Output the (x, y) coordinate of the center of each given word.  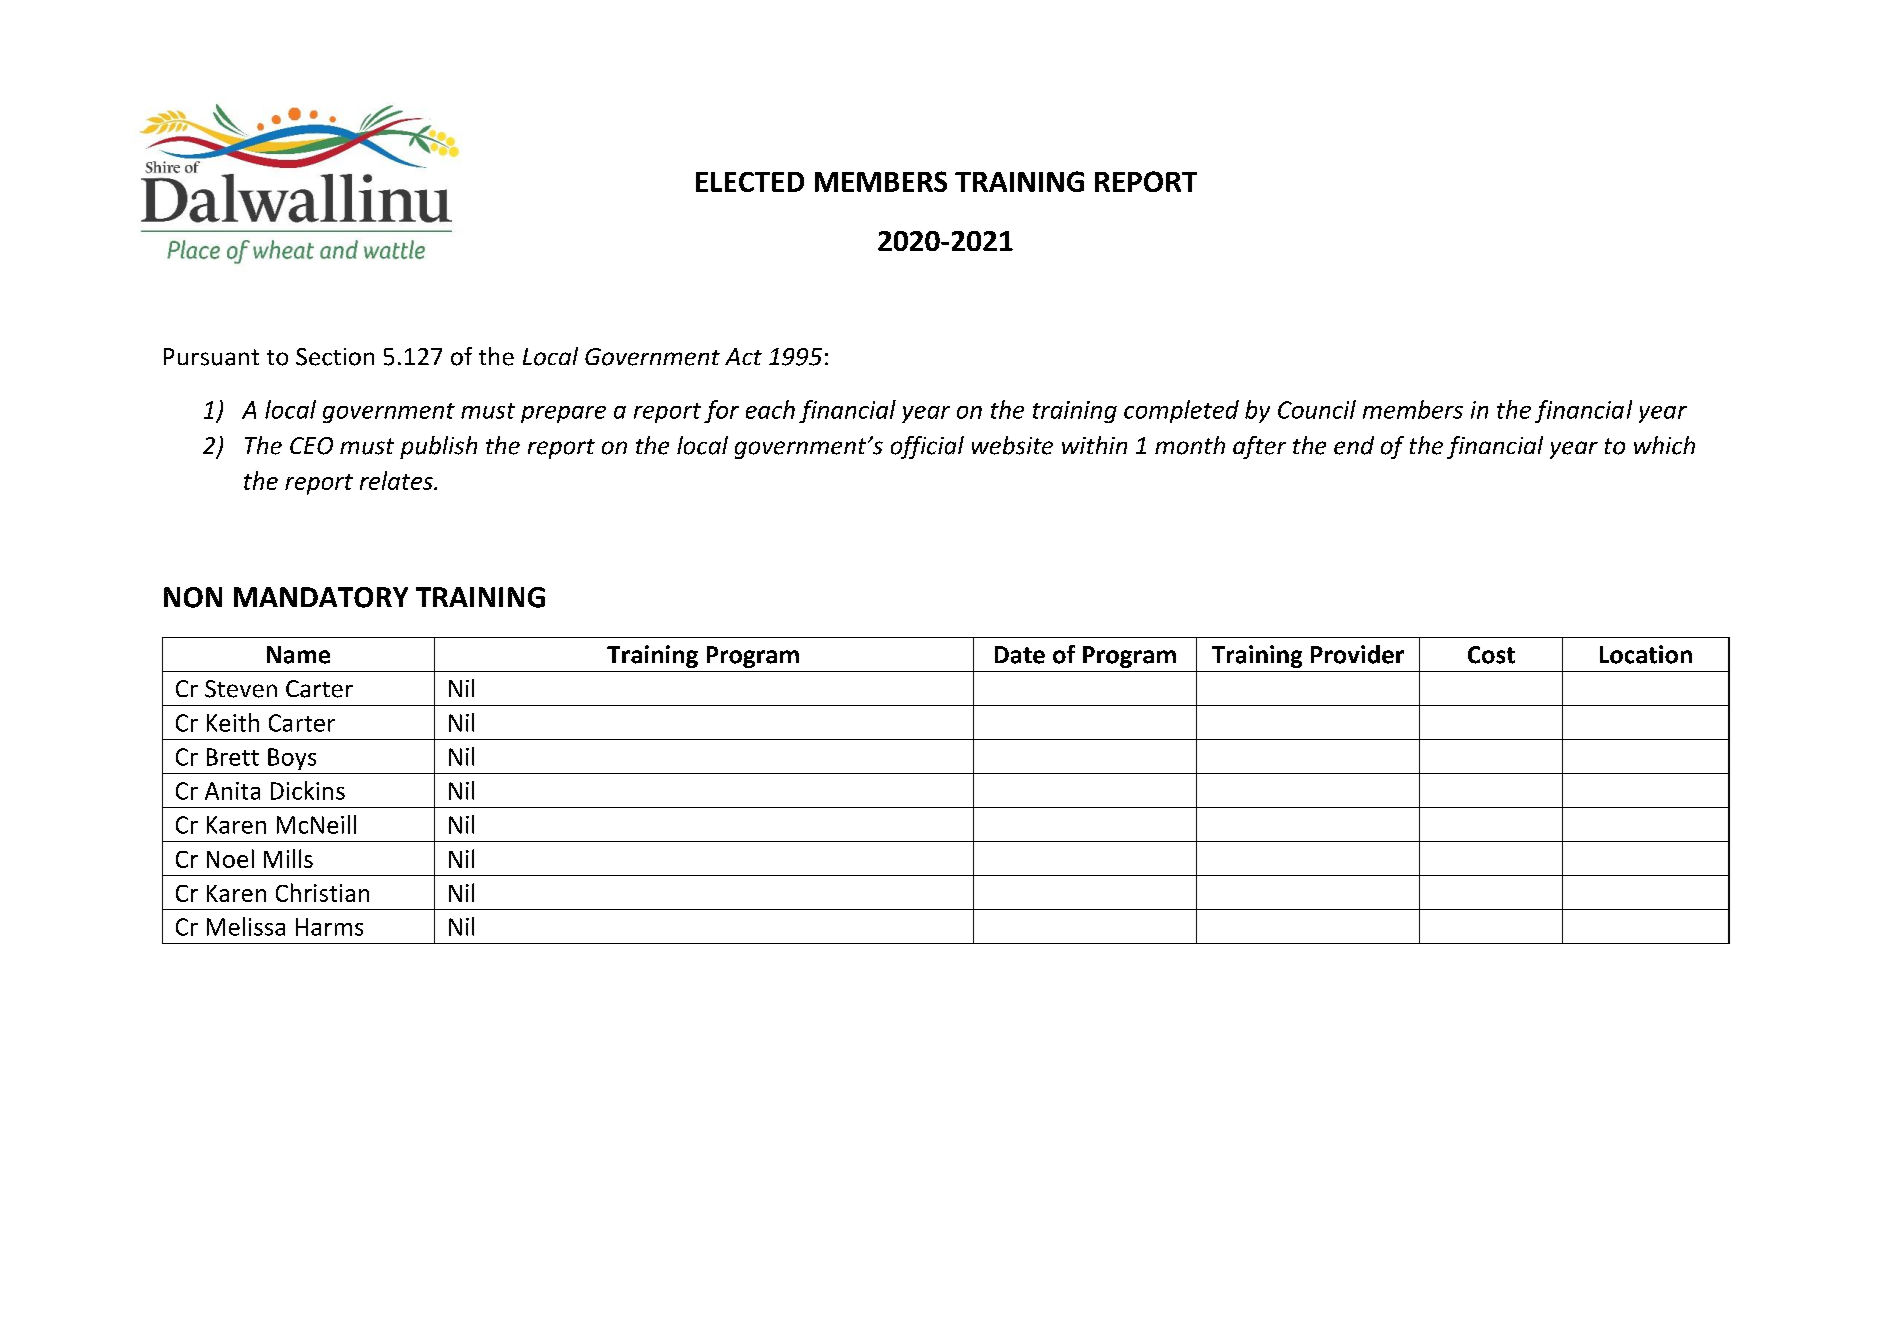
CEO (311, 446)
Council (1317, 409)
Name (298, 655)
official (927, 447)
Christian (322, 892)
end (1354, 445)
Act (743, 356)
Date (1020, 655)
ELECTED (750, 182)
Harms (329, 927)
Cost (1491, 655)
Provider (1357, 654)
